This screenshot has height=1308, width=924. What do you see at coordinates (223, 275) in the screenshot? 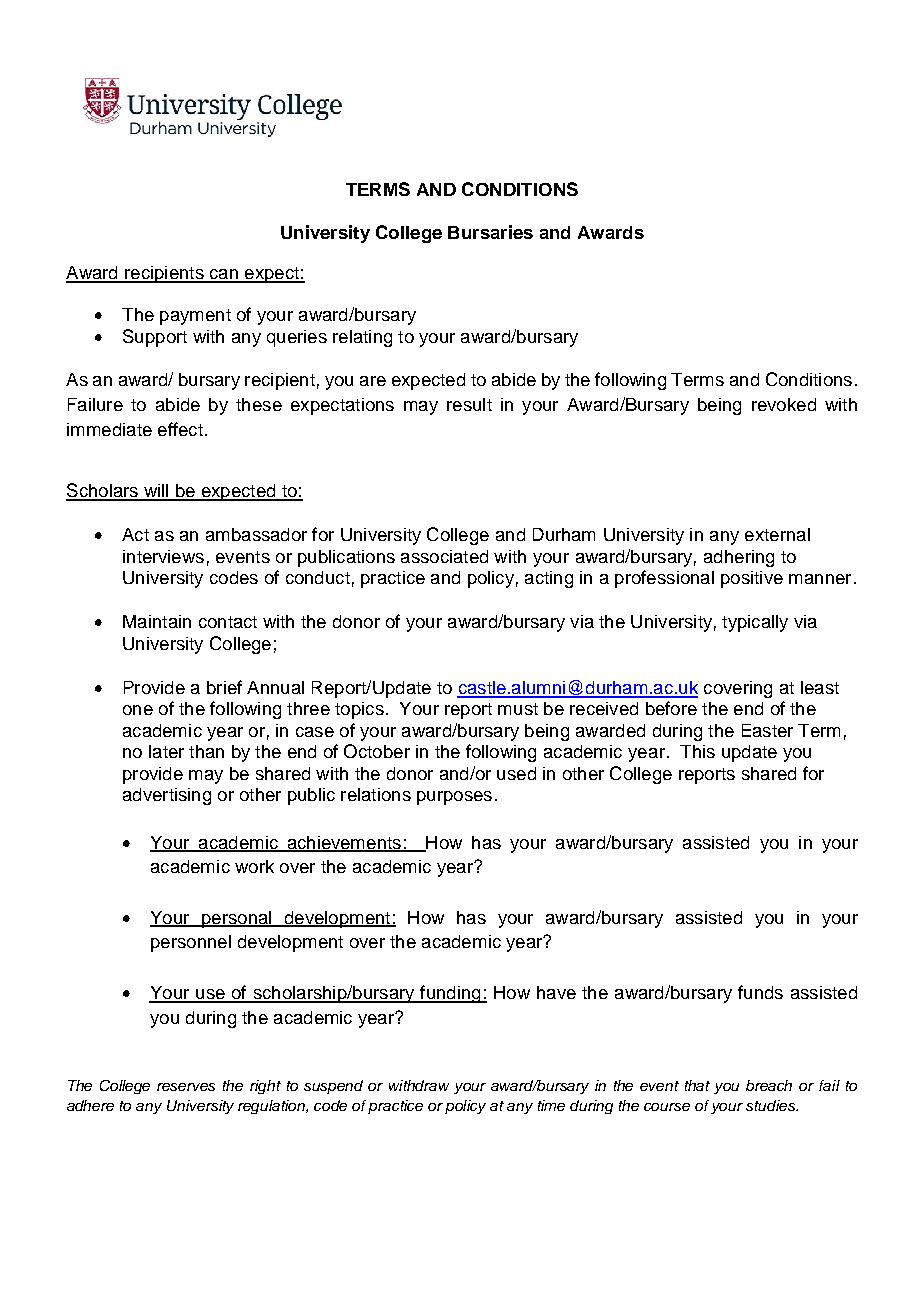
I see `can` at bounding box center [223, 275].
